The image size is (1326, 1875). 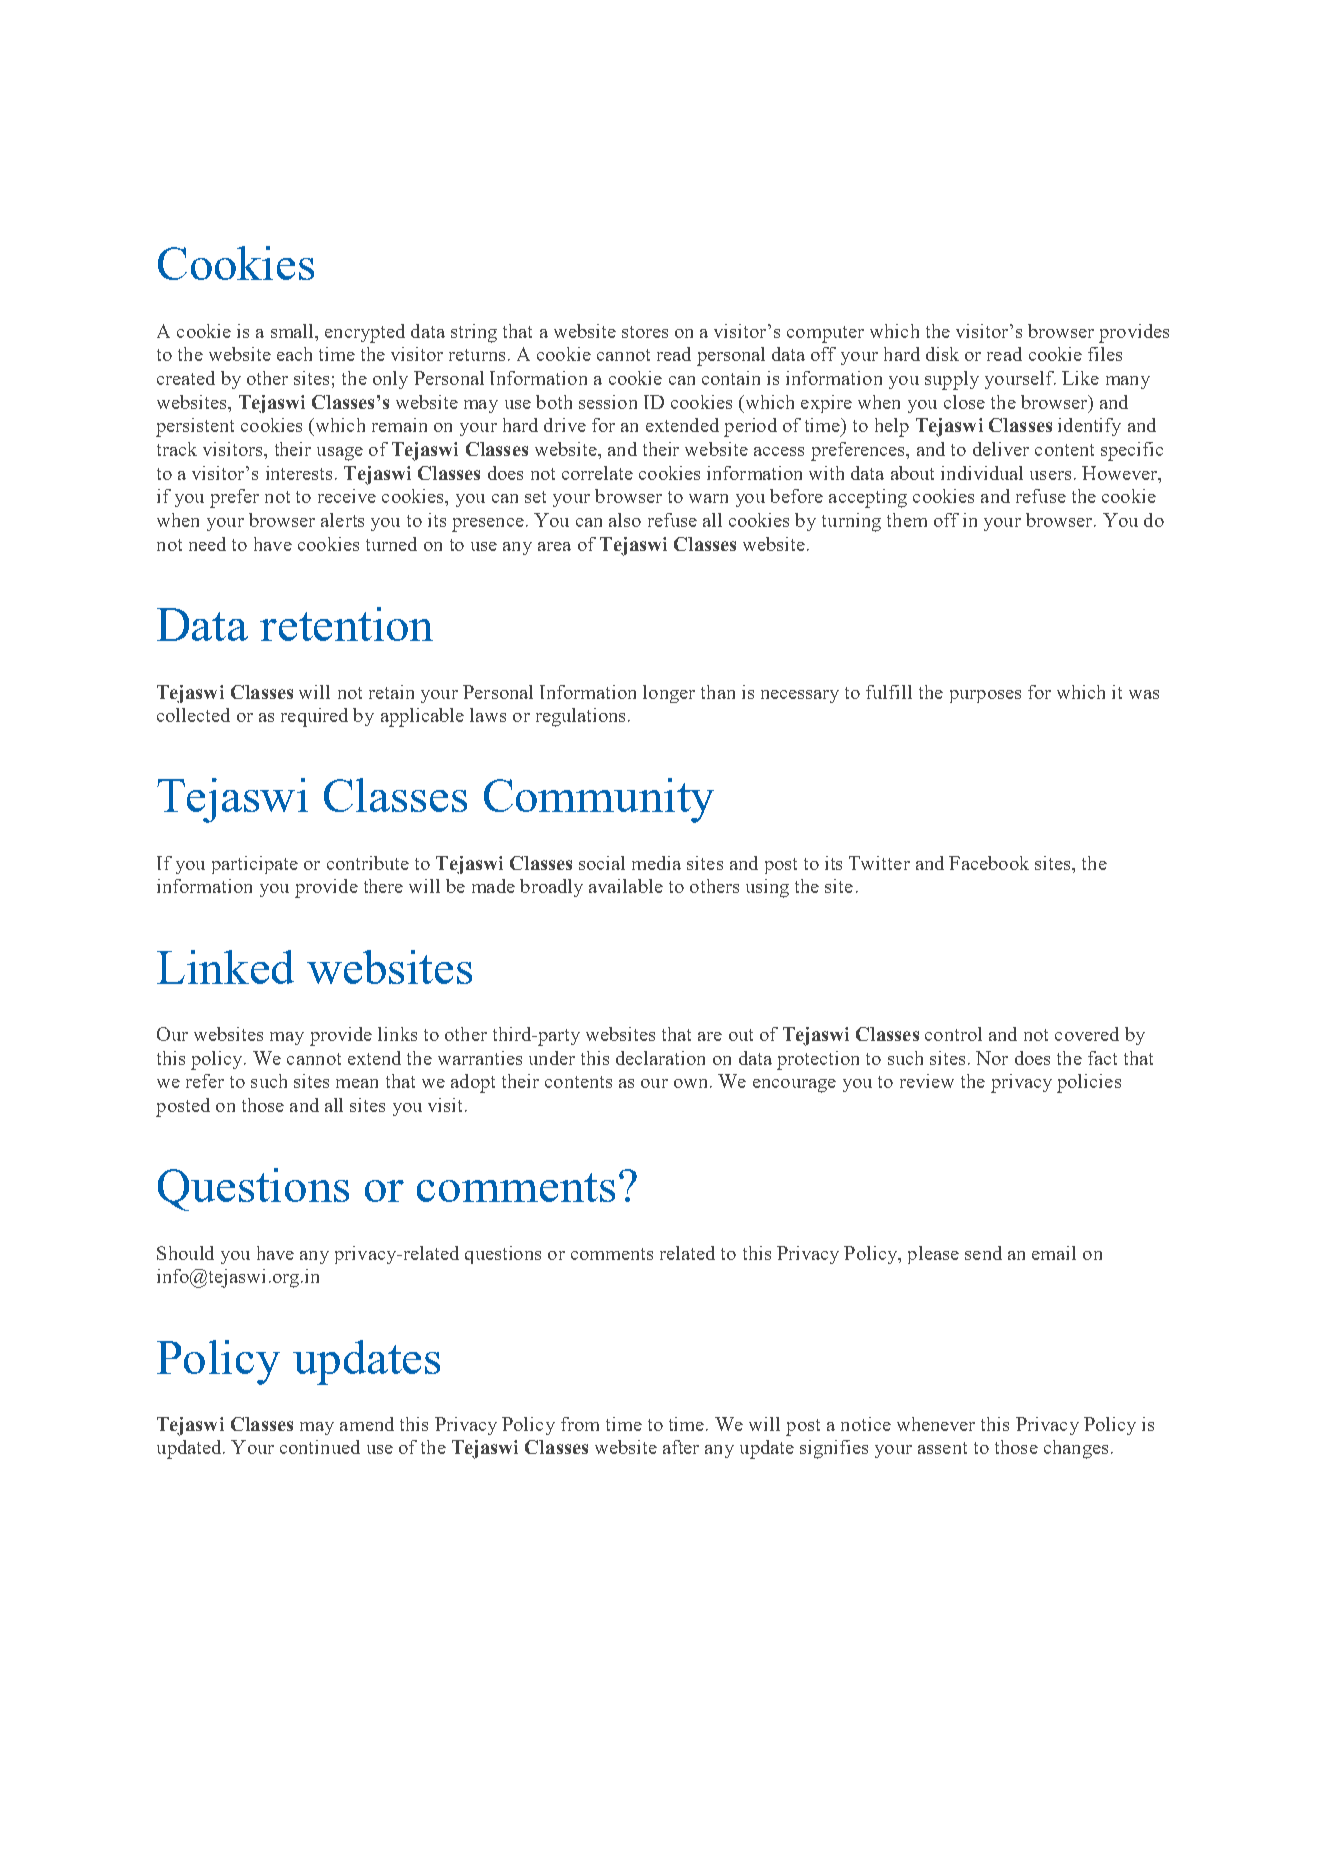 What do you see at coordinates (1076, 1449) in the screenshot?
I see `changes` at bounding box center [1076, 1449].
